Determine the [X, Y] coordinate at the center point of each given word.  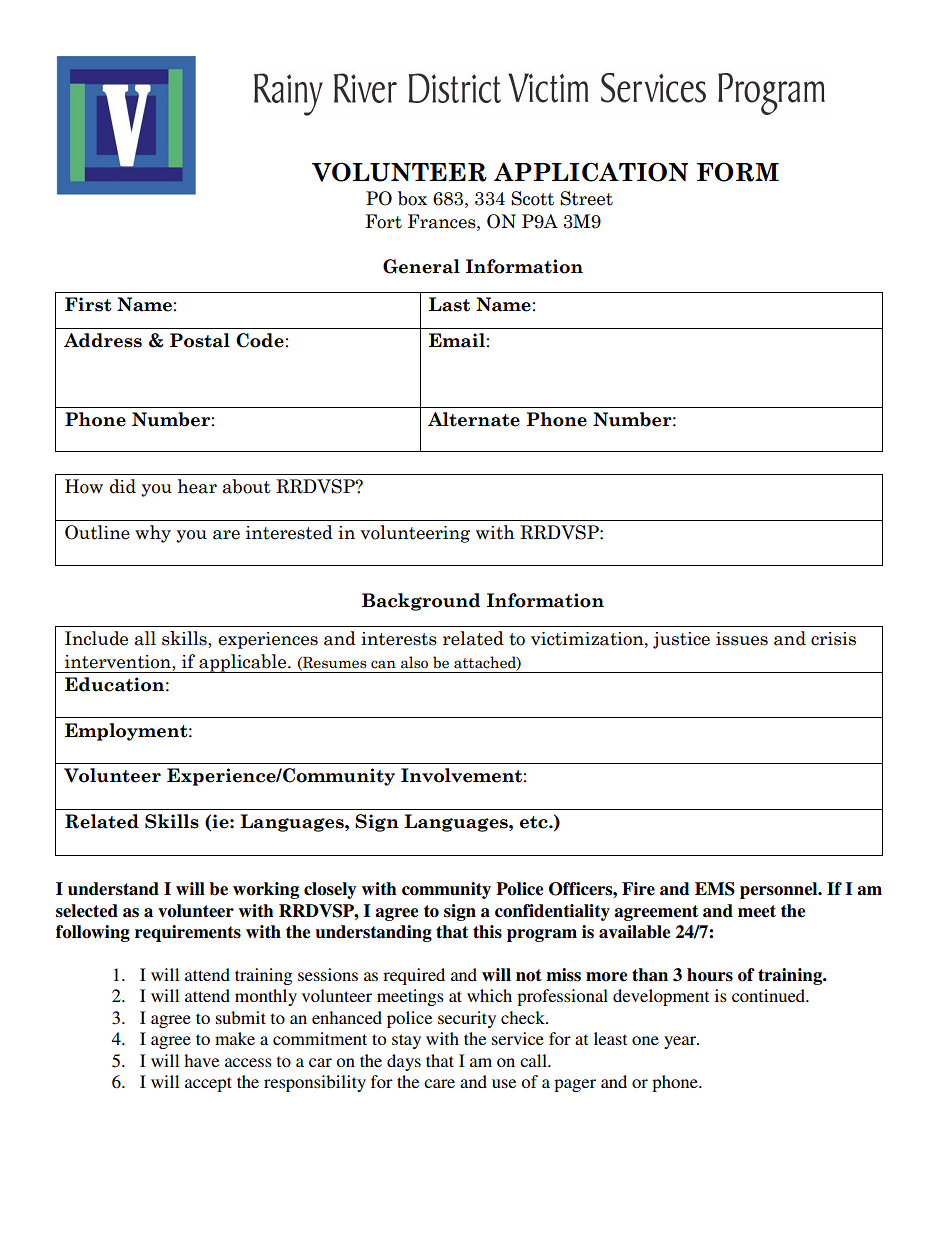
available [634, 932]
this [487, 932]
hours [710, 975]
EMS [715, 889]
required [414, 976]
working [266, 890]
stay [406, 1041]
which [489, 995]
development [661, 997]
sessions [328, 974]
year [681, 1042]
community [446, 890]
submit [241, 1017]
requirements [188, 933]
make [235, 1038]
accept [208, 1084]
